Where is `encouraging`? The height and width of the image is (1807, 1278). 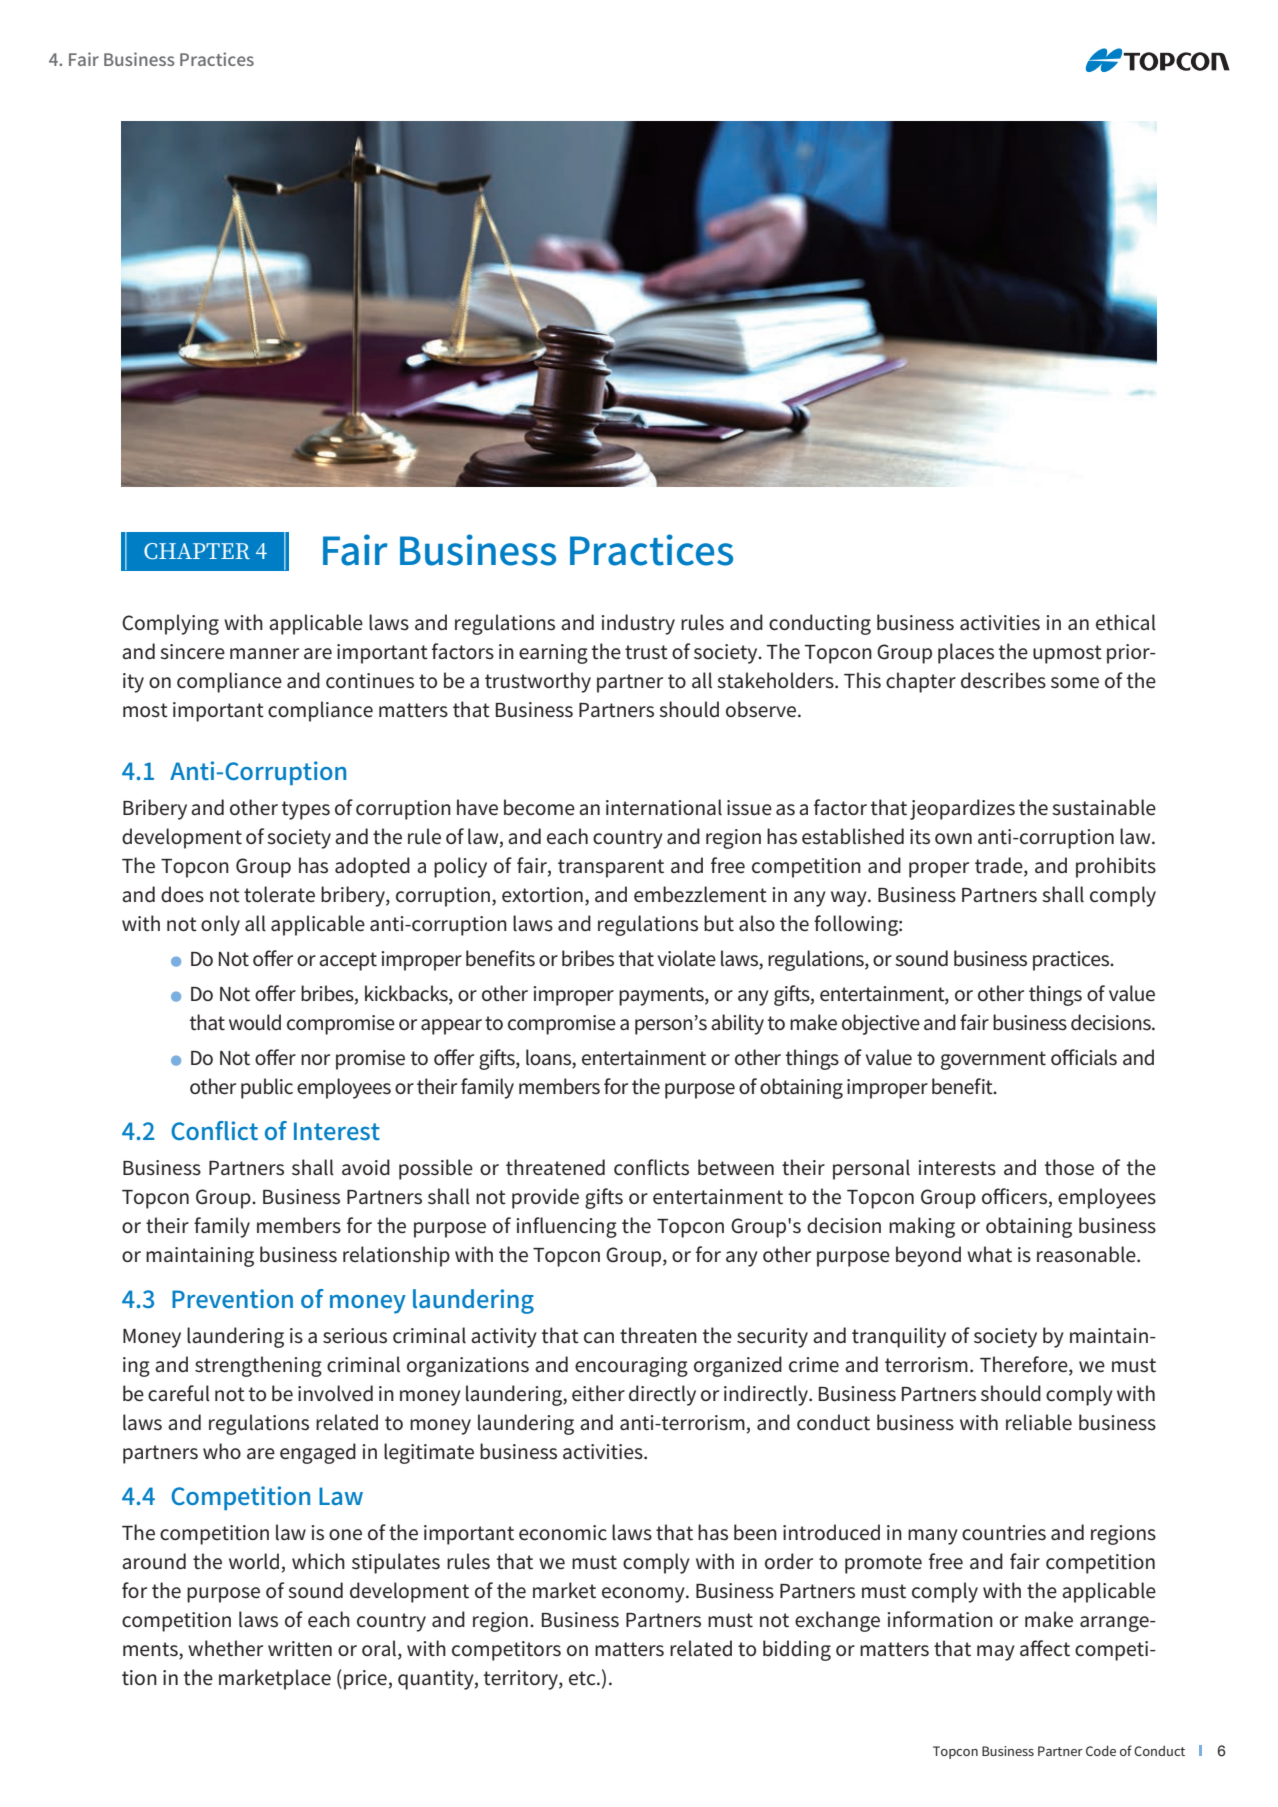 encouraging is located at coordinates (631, 1367).
